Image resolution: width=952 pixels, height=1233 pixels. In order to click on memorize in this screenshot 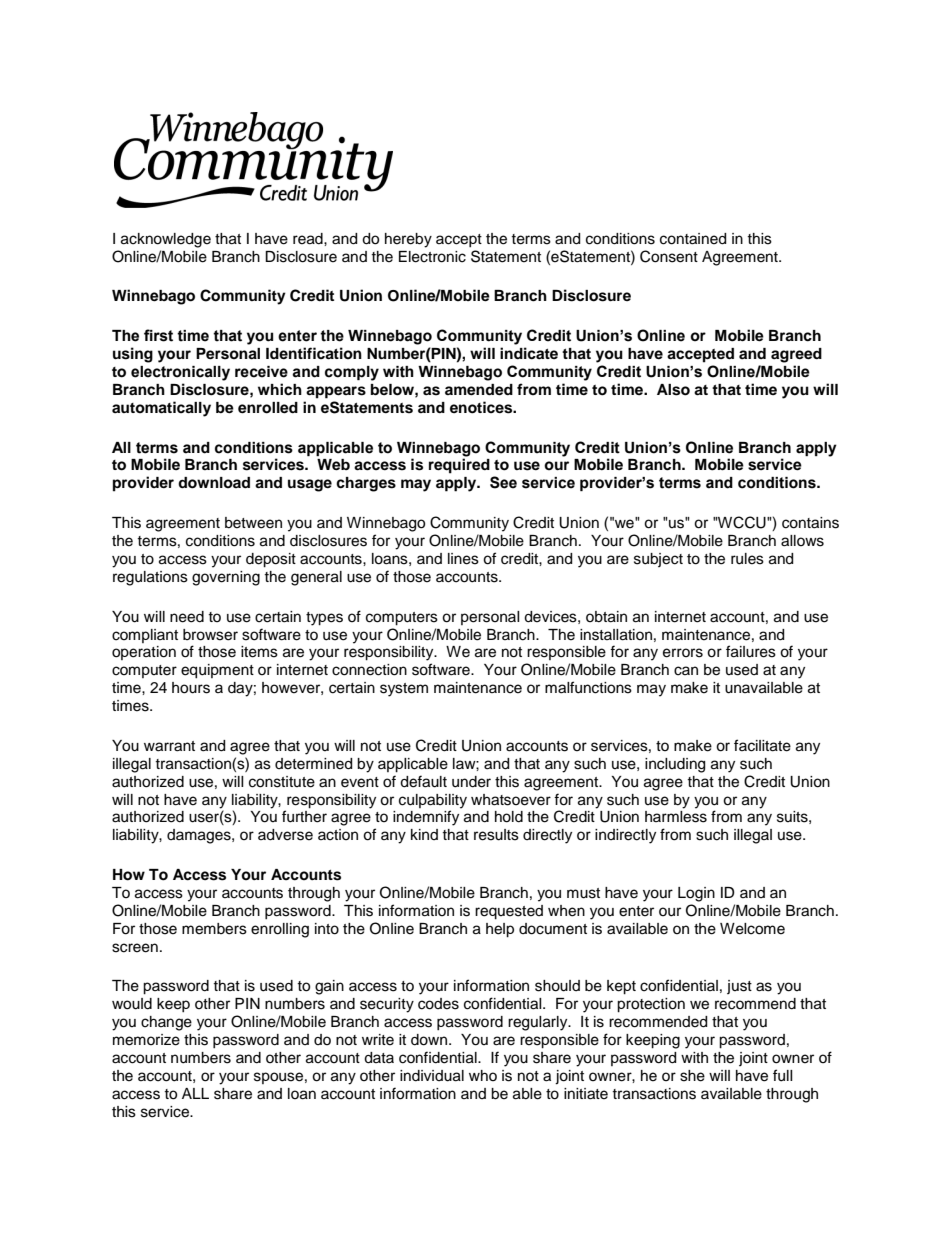, I will do `click(146, 1040)`.
